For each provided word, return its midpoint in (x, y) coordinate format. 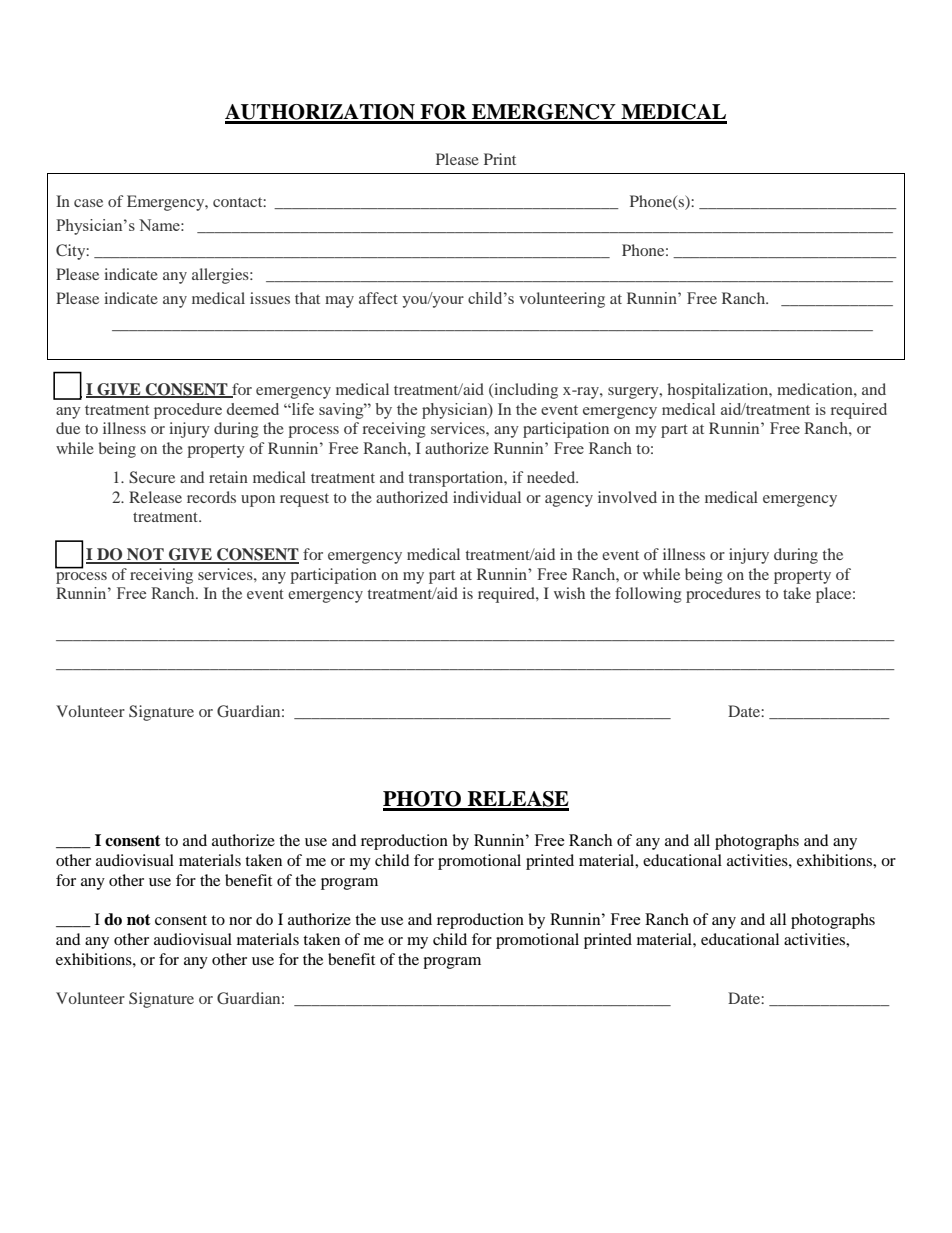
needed (552, 477)
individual (487, 497)
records (211, 497)
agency (569, 501)
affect (378, 298)
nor (240, 921)
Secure (152, 477)
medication (816, 389)
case (88, 203)
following (648, 595)
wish (569, 593)
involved (627, 497)
